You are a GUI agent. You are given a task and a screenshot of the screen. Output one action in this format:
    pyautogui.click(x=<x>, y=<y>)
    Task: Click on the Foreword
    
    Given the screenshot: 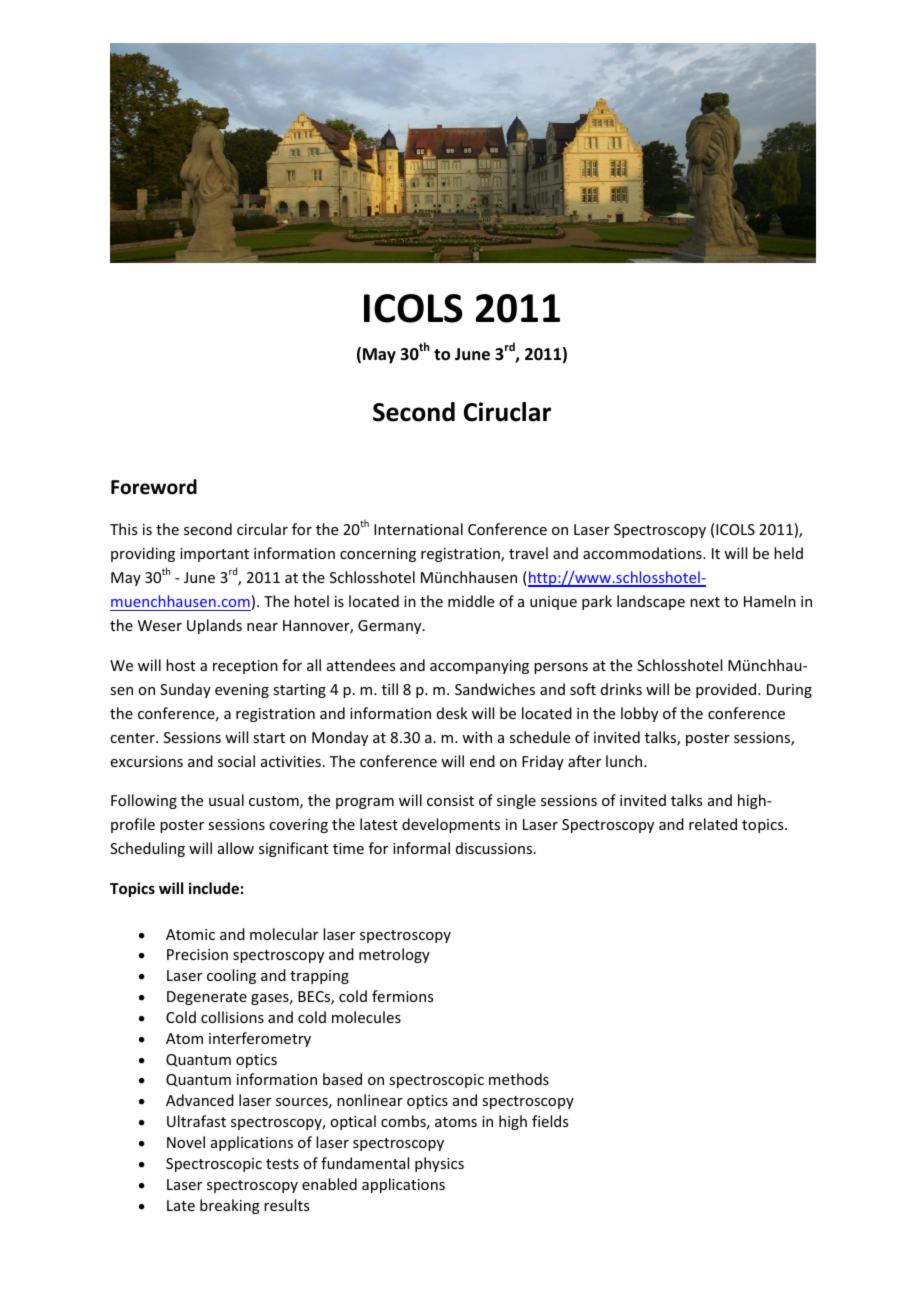 What is the action you would take?
    pyautogui.click(x=154, y=487)
